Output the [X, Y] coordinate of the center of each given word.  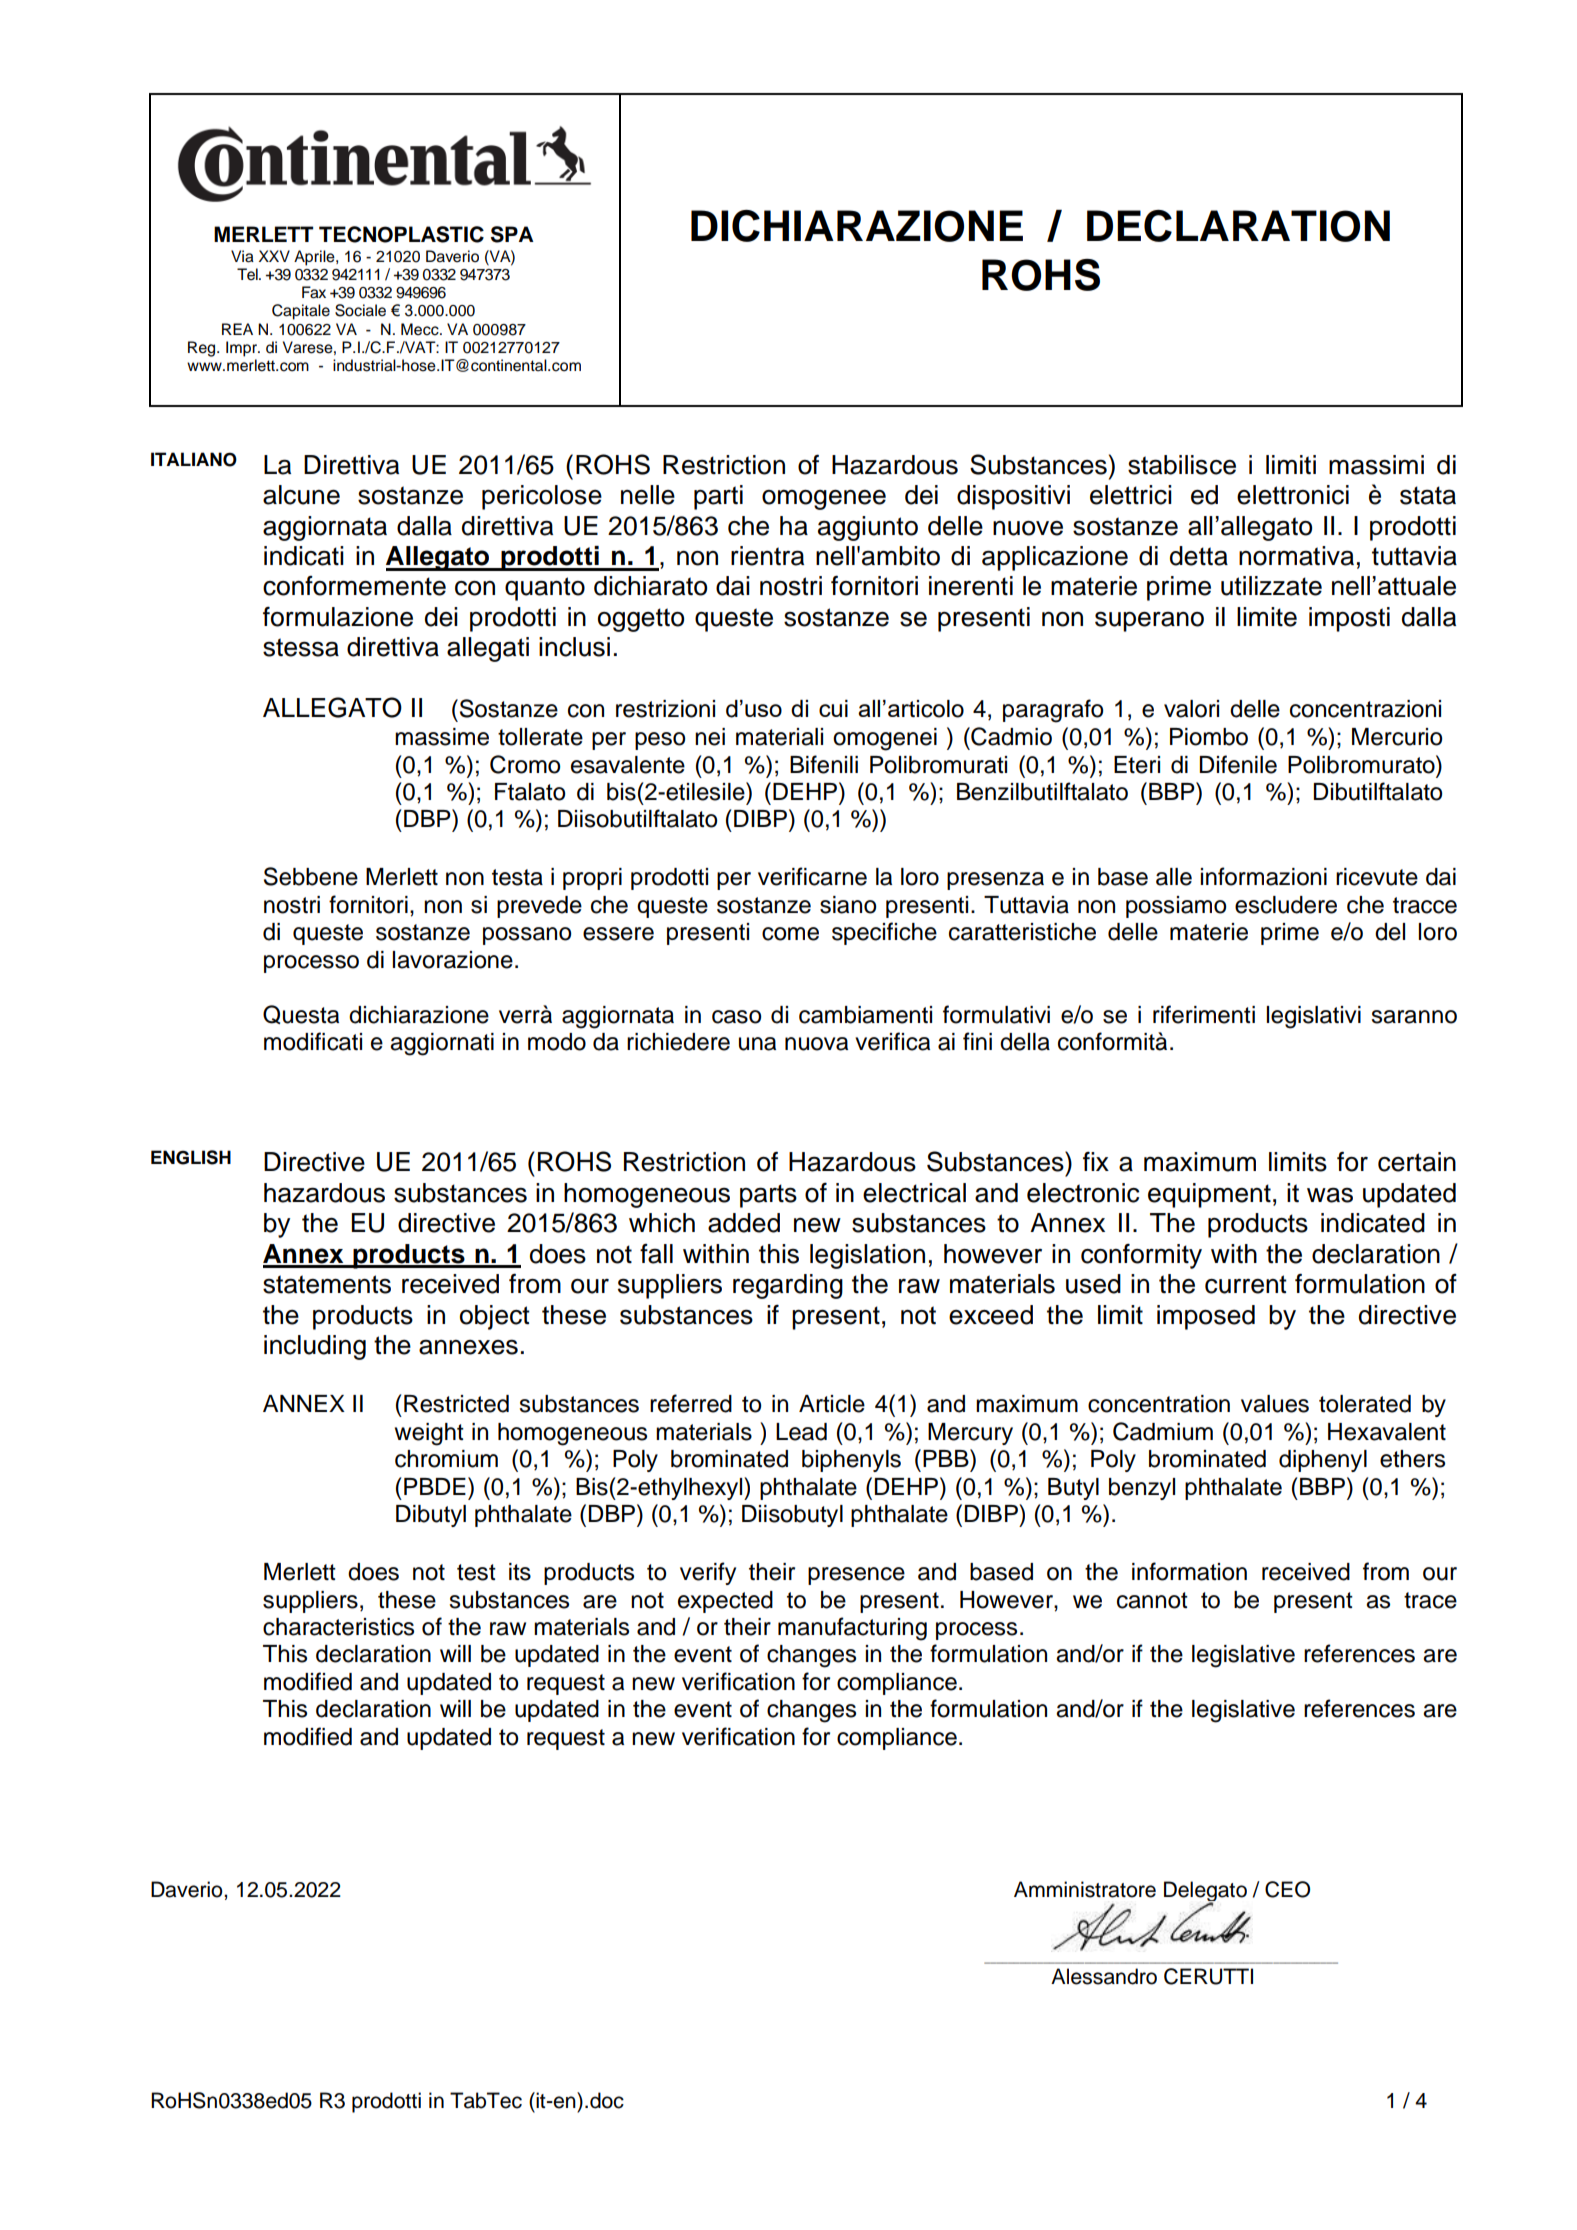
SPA [512, 234]
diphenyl [1323, 1461]
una [757, 1044]
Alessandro [1104, 1976]
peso [660, 741]
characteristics [338, 1627]
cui [833, 708]
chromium [446, 1459]
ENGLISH [191, 1157]
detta [1199, 556]
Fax [314, 292]
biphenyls [851, 1461]
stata [1428, 495]
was [1330, 1195]
